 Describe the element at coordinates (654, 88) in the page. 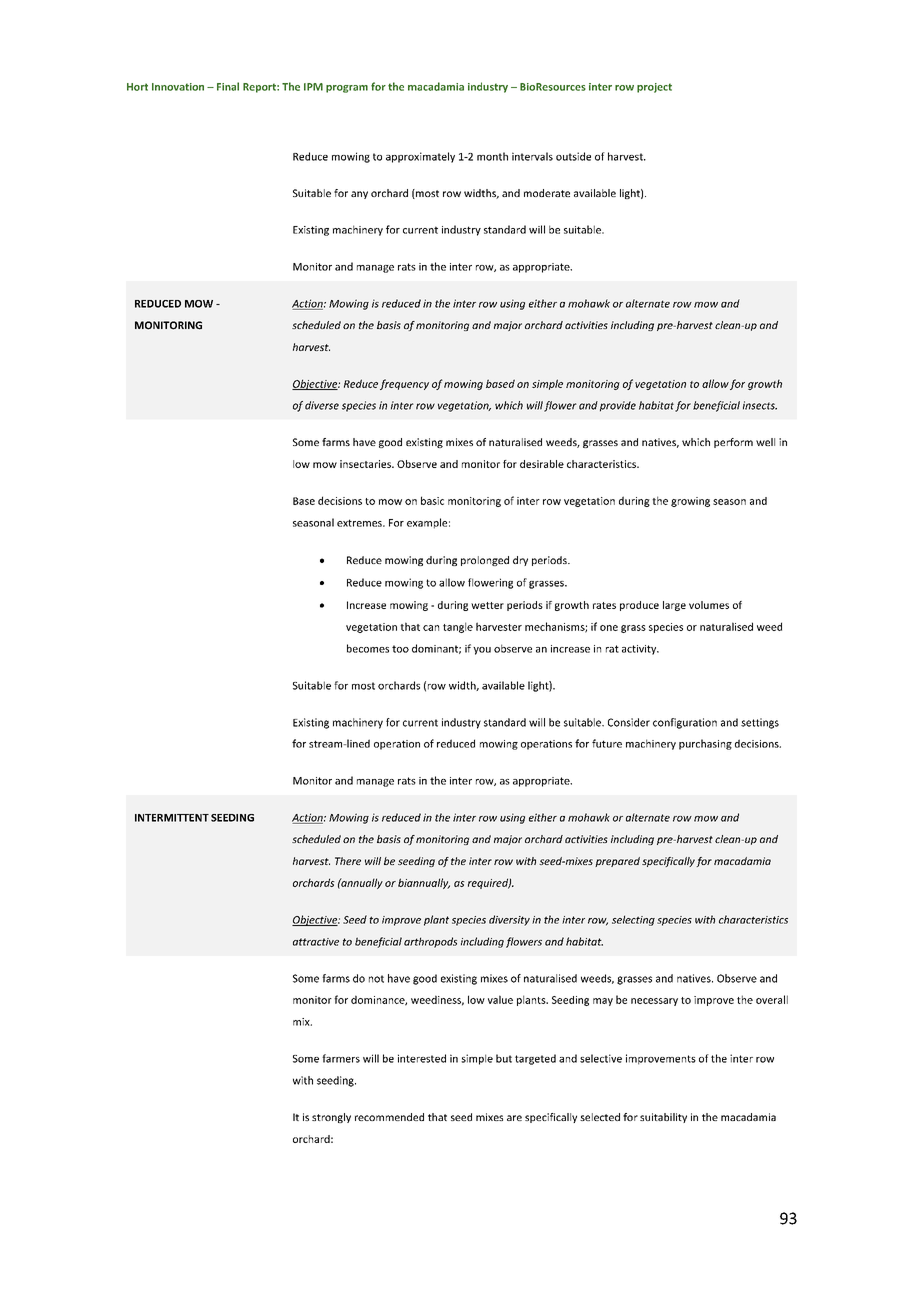

I see `project` at that location.
